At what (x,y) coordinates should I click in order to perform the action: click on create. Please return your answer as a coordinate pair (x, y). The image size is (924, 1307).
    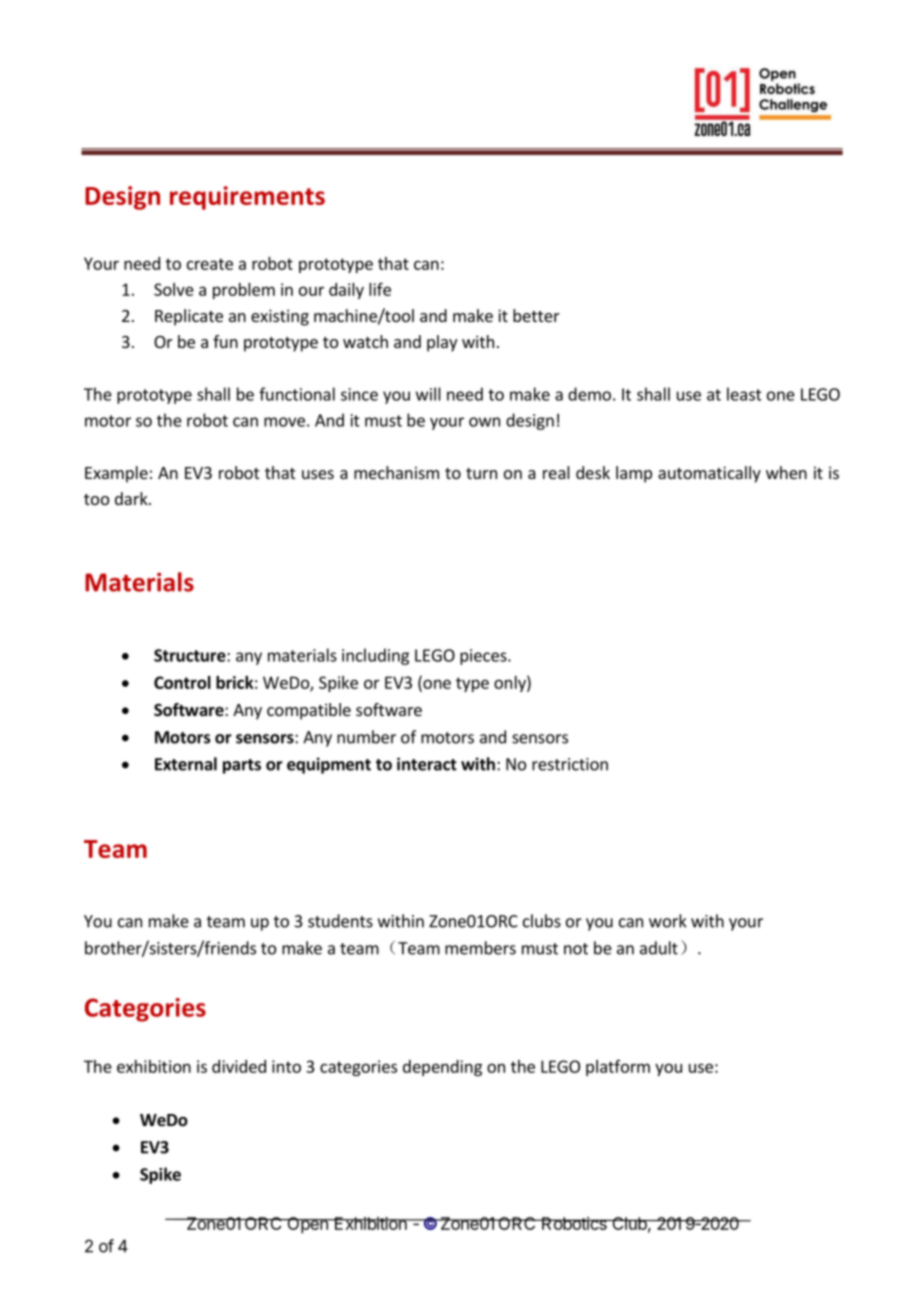
    Looking at the image, I should click on (210, 264).
